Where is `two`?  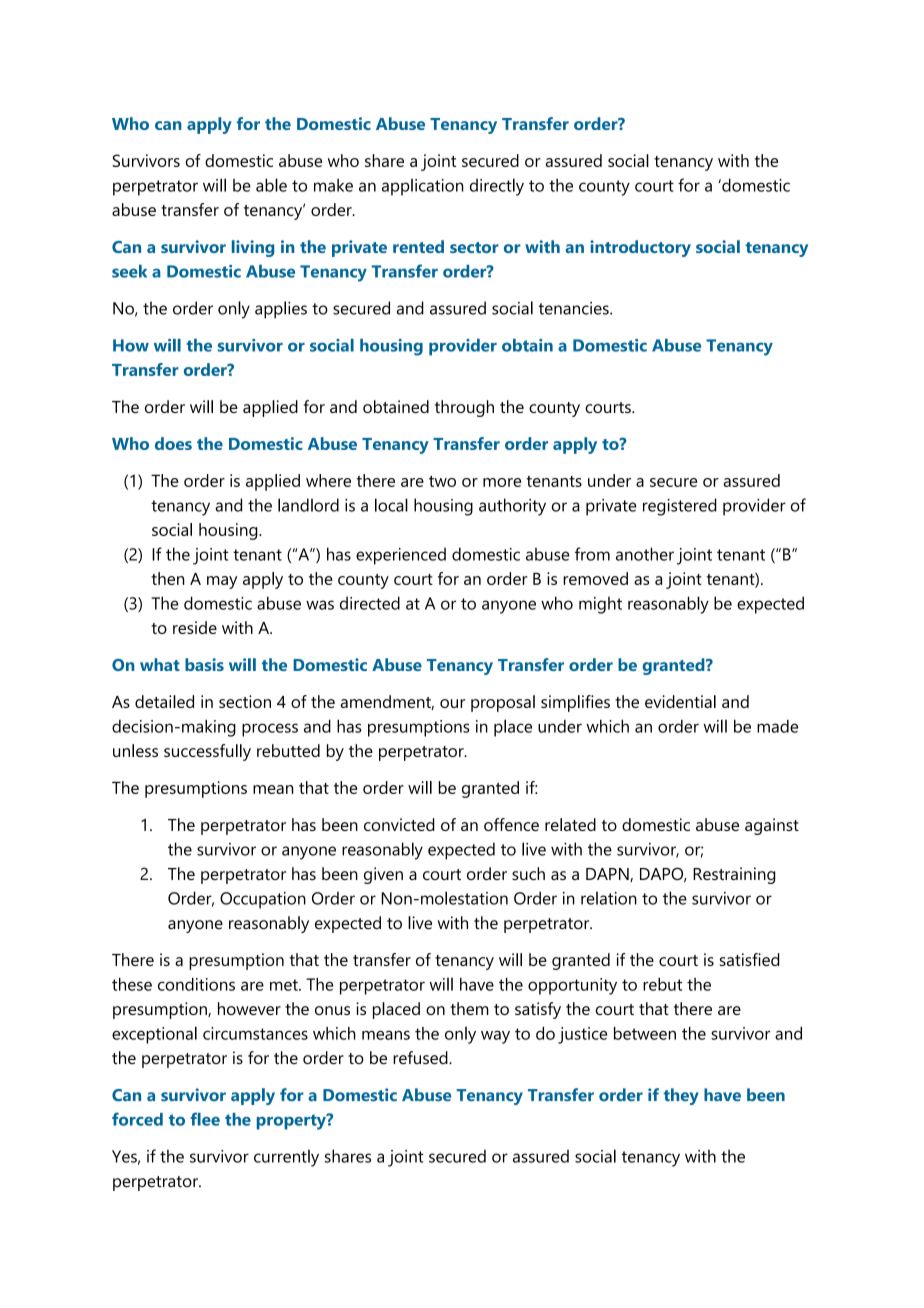
two is located at coordinates (442, 481).
